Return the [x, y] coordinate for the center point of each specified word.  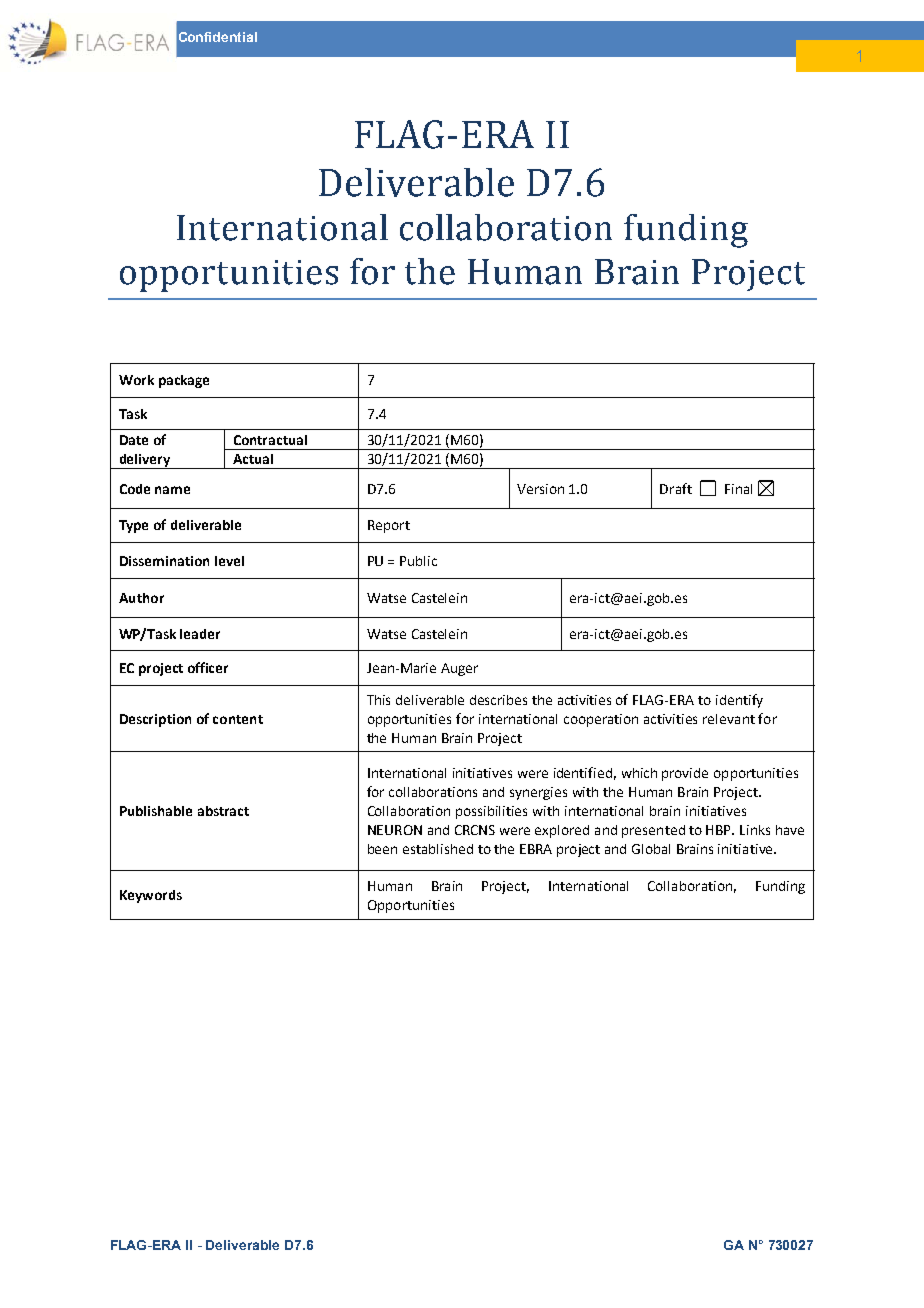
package [184, 381]
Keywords [151, 896]
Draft [676, 488]
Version [540, 489]
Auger [459, 669]
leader [200, 634]
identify [739, 701]
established [438, 849]
